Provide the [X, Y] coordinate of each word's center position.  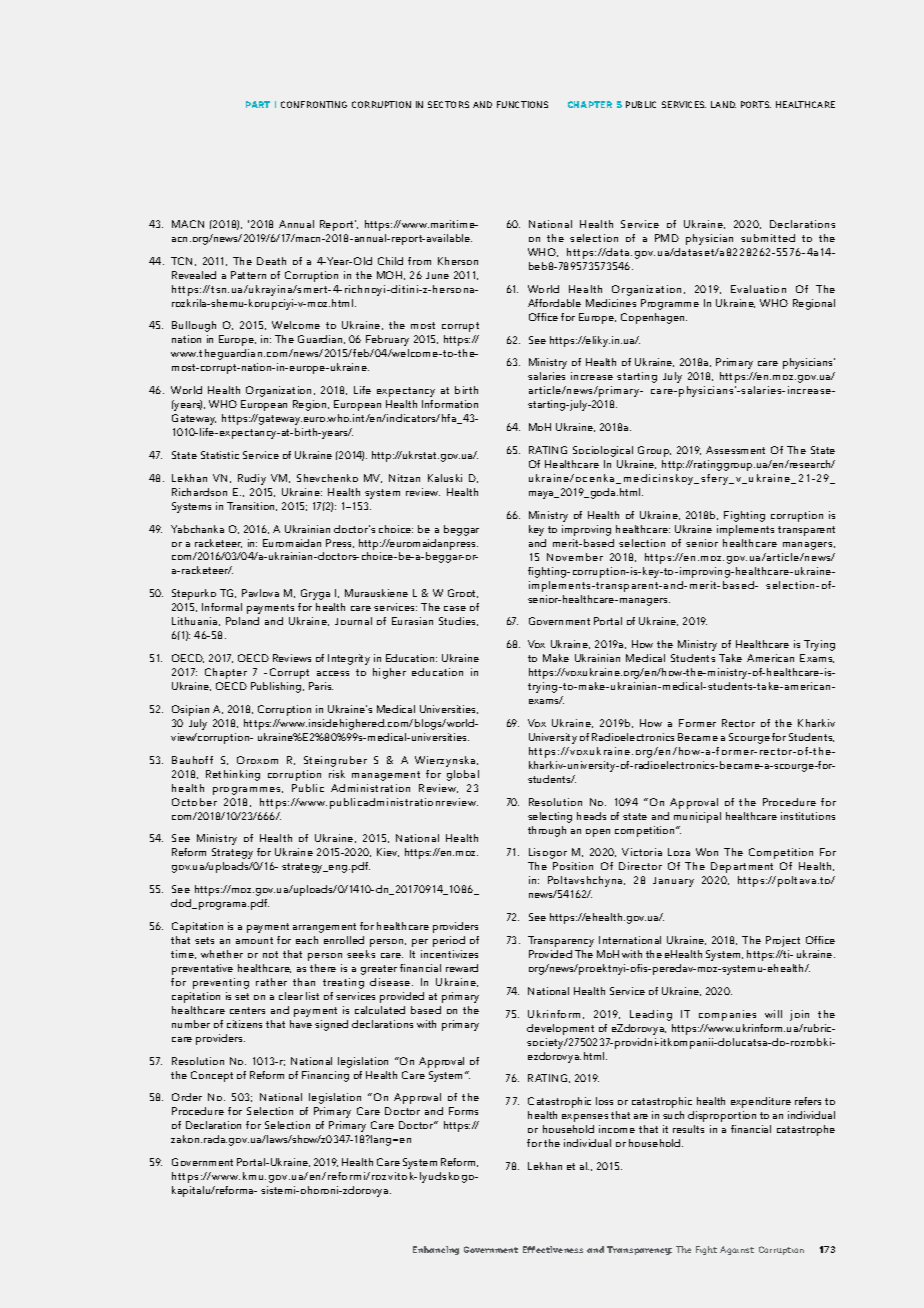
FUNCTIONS [522, 104]
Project [783, 941]
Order [187, 1097]
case [455, 608]
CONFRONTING [314, 104]
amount [254, 940]
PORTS [756, 104]
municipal [697, 817]
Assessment [735, 450]
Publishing [277, 687]
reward [462, 968]
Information [450, 404]
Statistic [220, 455]
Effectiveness [553, 1249]
